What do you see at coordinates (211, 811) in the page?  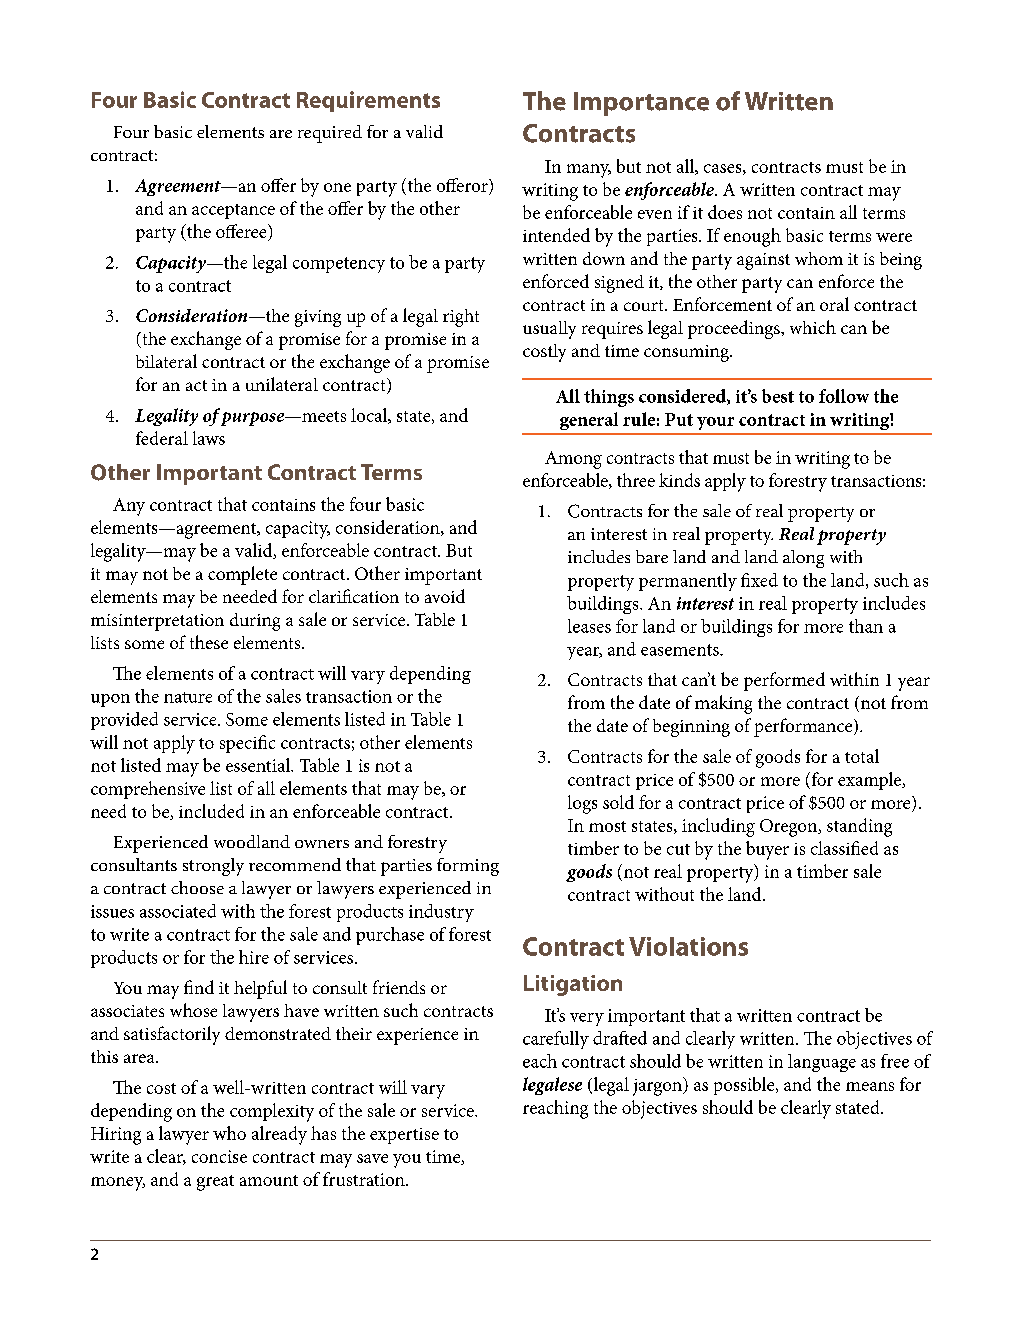 I see `included` at bounding box center [211, 811].
